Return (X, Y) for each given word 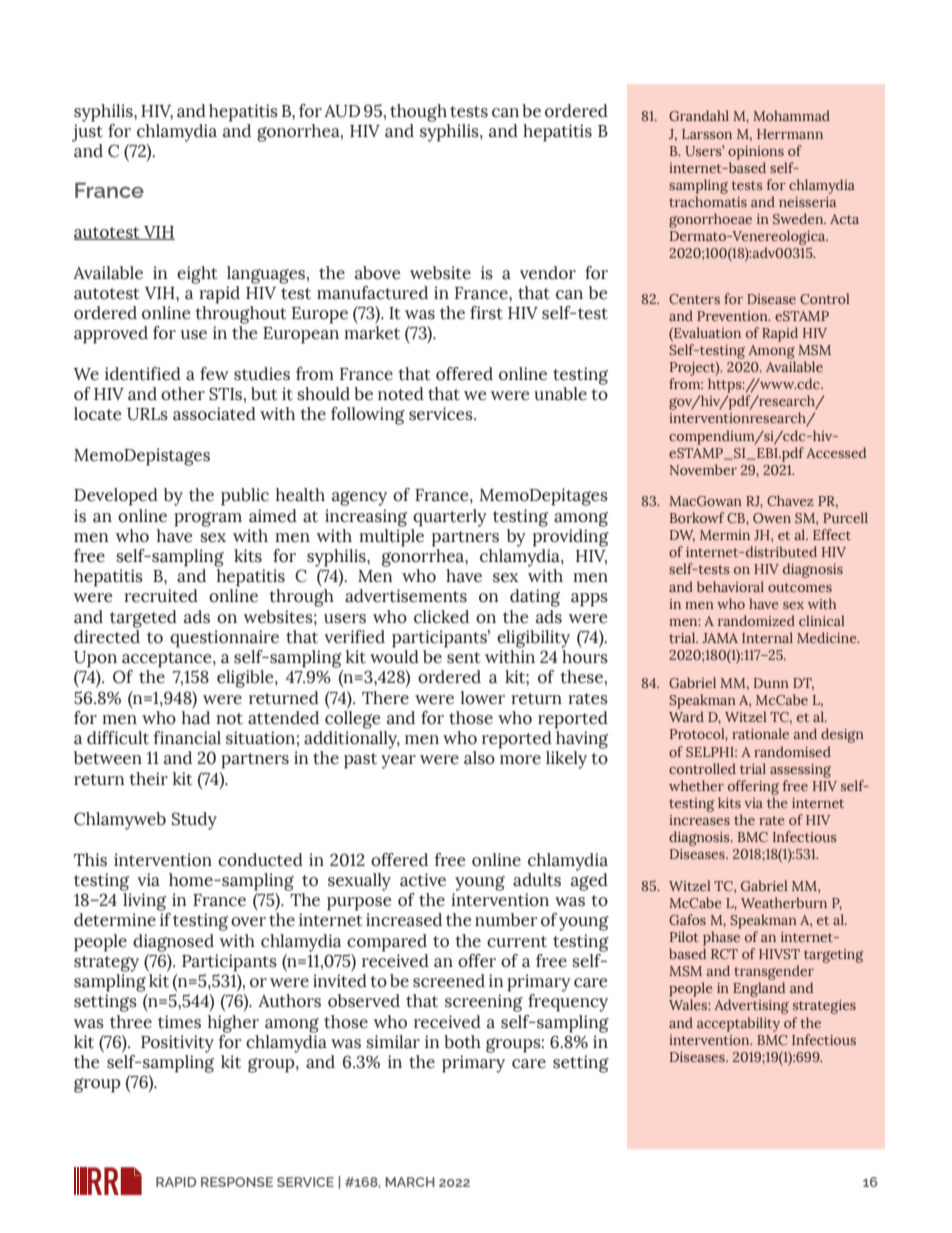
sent (464, 658)
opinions (756, 153)
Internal (767, 637)
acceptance (168, 660)
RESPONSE (237, 1182)
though (418, 113)
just (87, 133)
